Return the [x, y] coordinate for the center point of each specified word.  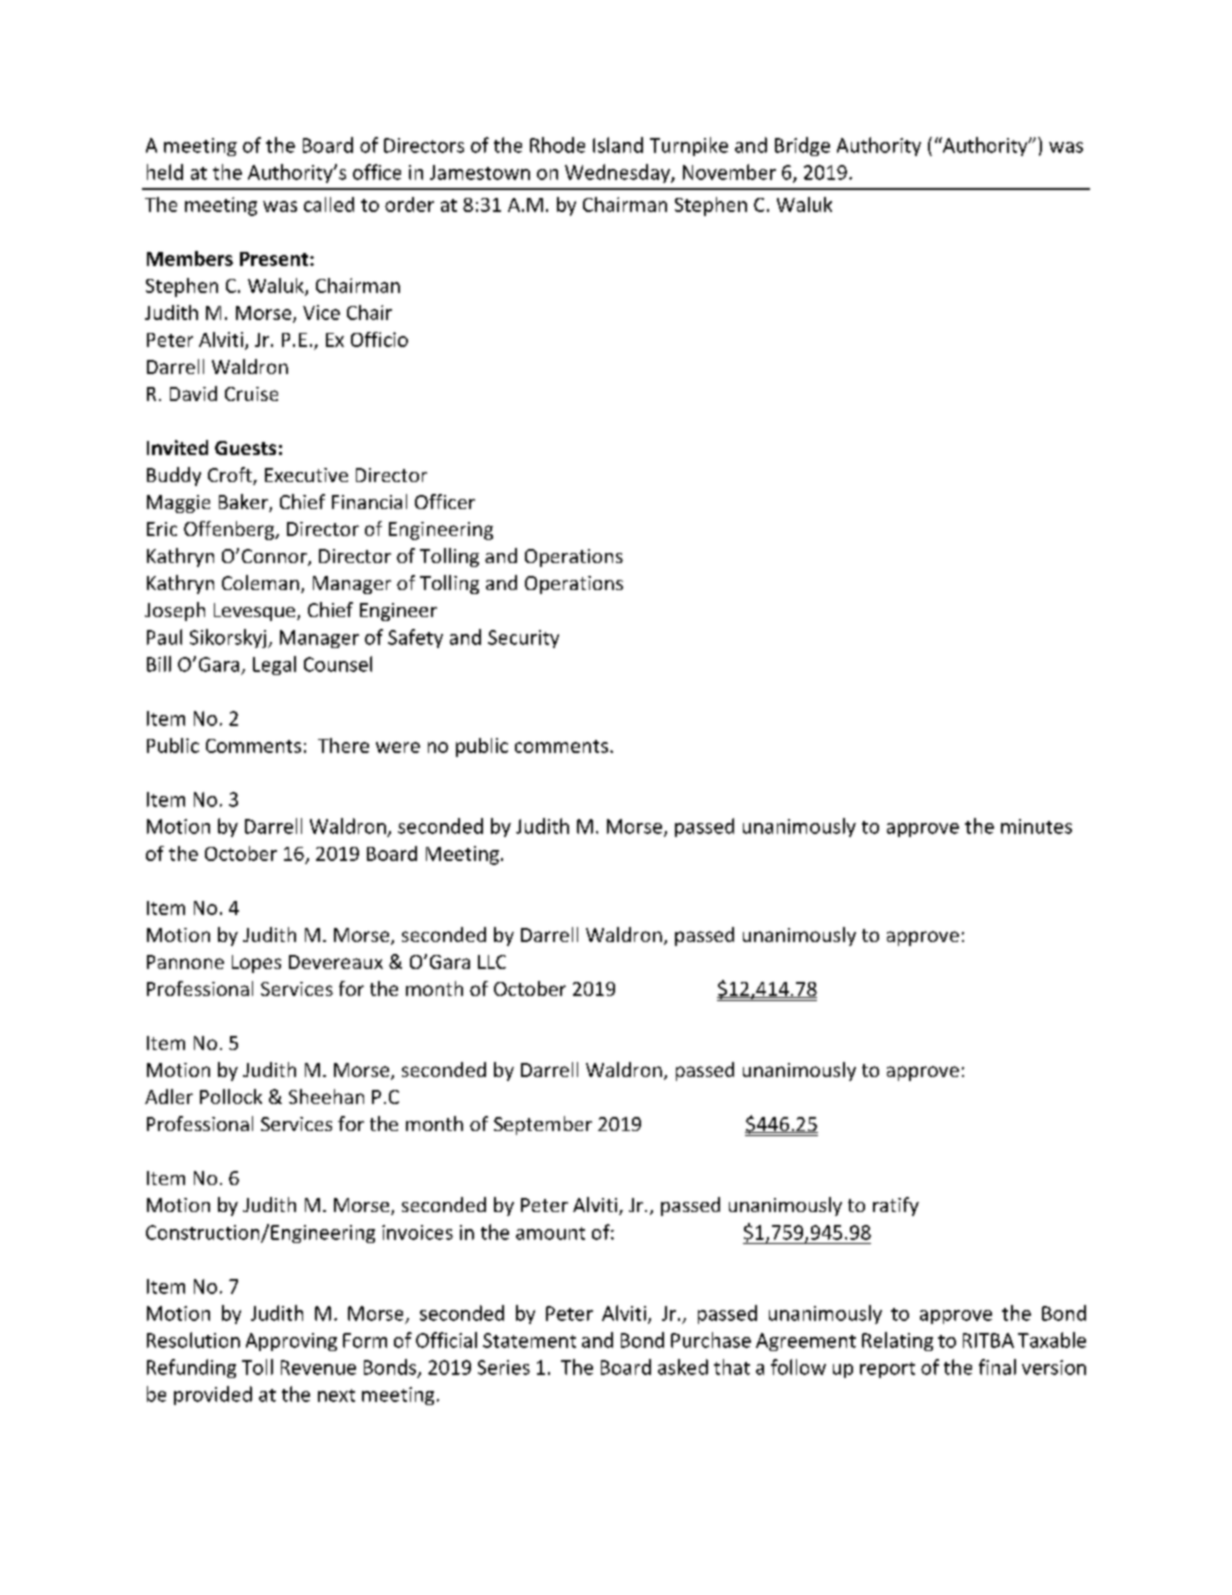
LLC [492, 962]
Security [523, 639]
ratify [896, 1206]
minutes [1036, 826]
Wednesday [618, 173]
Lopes [256, 964]
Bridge [802, 146]
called [329, 204]
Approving [291, 1342]
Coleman [260, 582]
